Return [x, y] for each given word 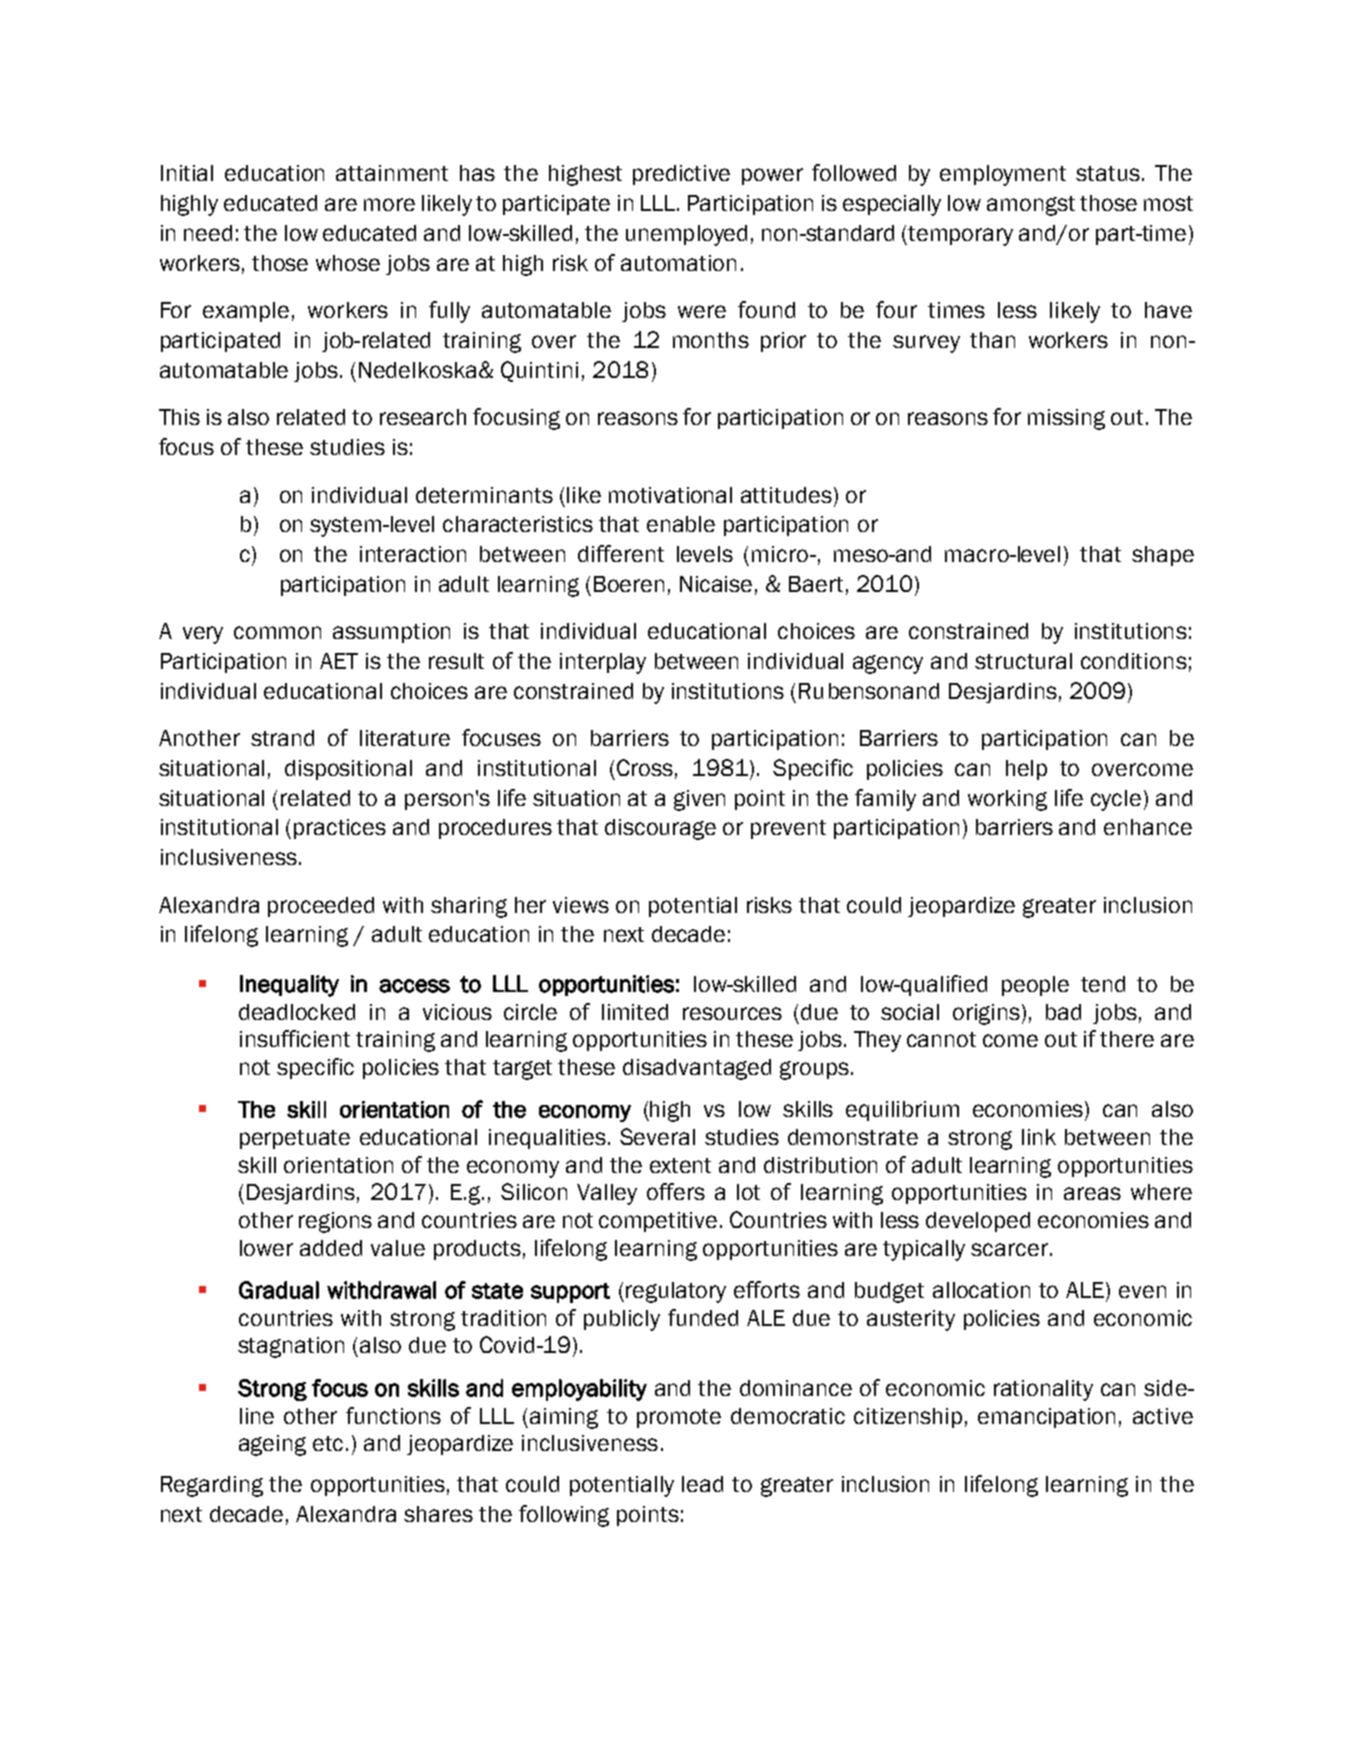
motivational [670, 495]
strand [282, 738]
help [1026, 770]
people [1035, 986]
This [179, 417]
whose [348, 263]
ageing [272, 1445]
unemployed [686, 235]
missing [1066, 419]
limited [635, 1012]
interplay [603, 663]
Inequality [289, 986]
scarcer [1009, 1249]
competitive [658, 1222]
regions [335, 1222]
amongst [1031, 206]
